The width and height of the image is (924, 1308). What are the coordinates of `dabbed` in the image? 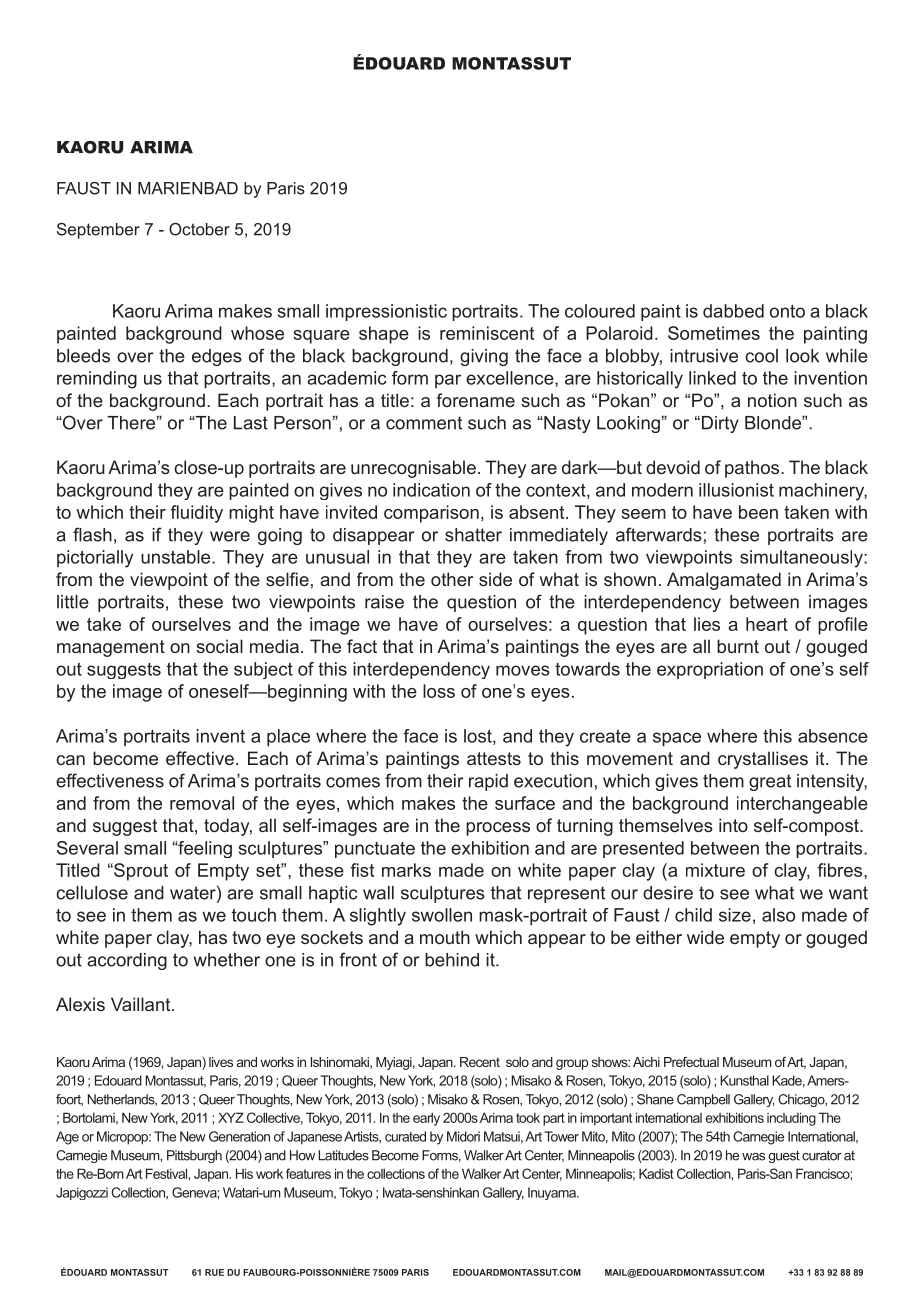 It's located at (733, 311).
